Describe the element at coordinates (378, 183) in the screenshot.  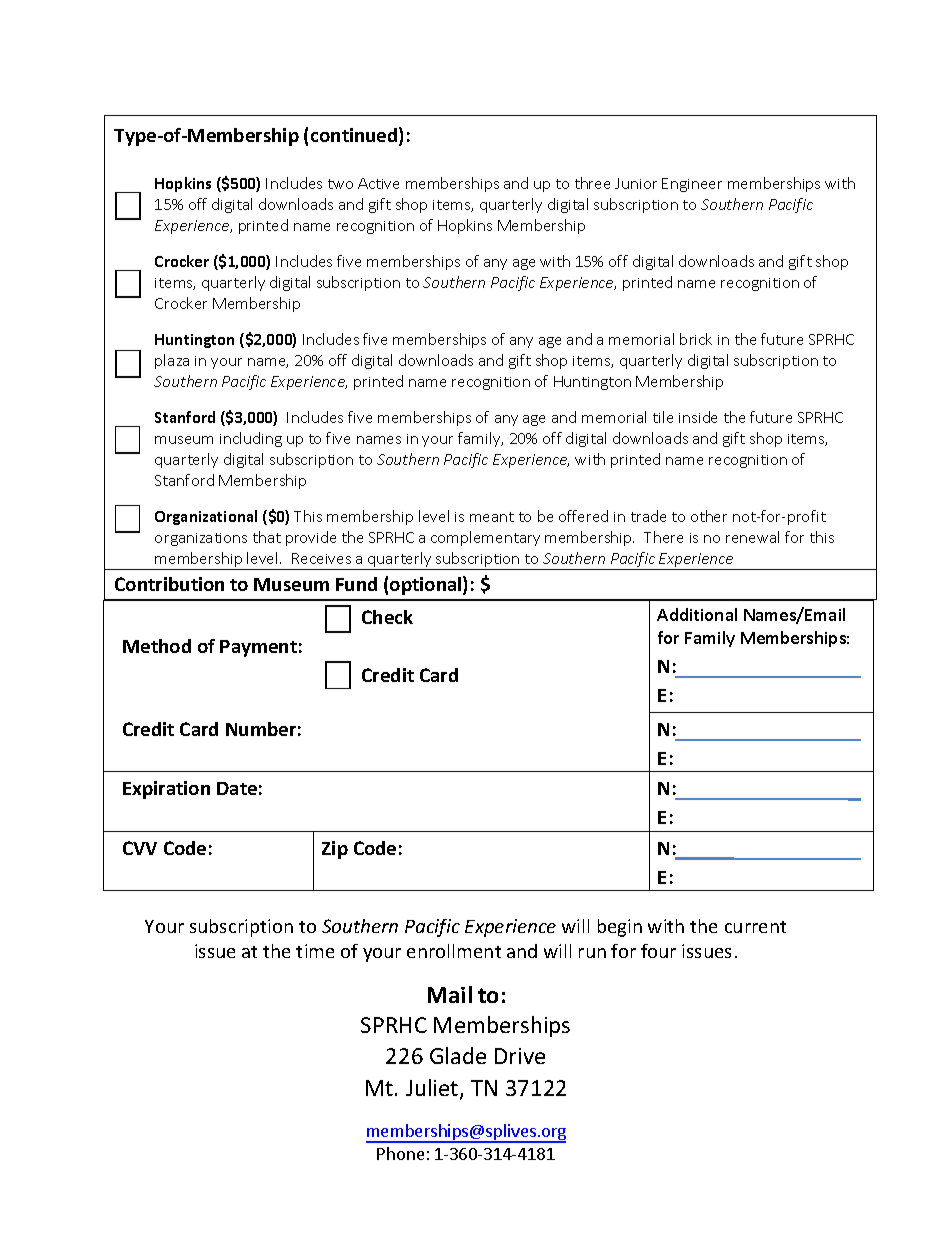
I see `Active` at that location.
